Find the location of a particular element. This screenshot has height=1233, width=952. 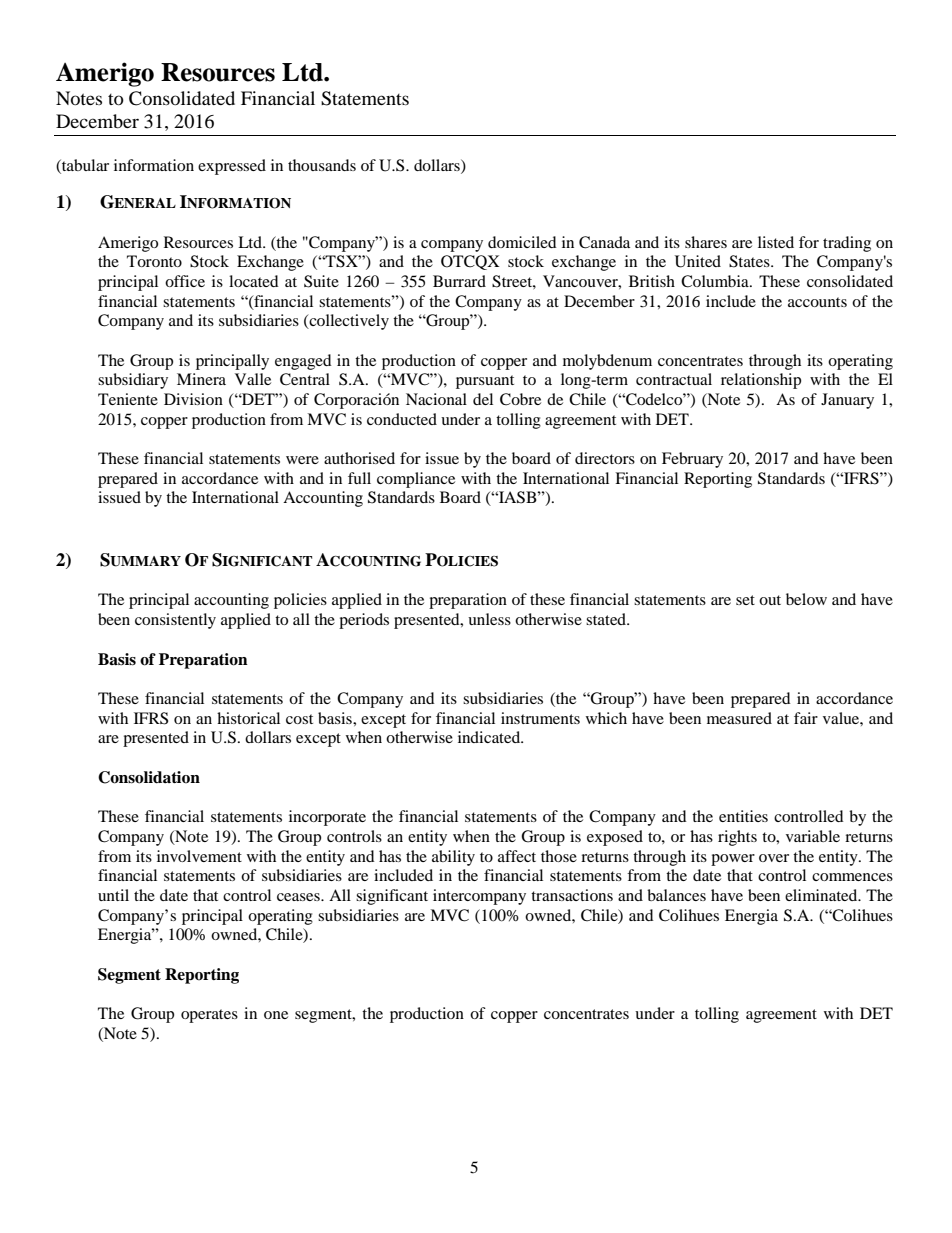

listed is located at coordinates (776, 242).
